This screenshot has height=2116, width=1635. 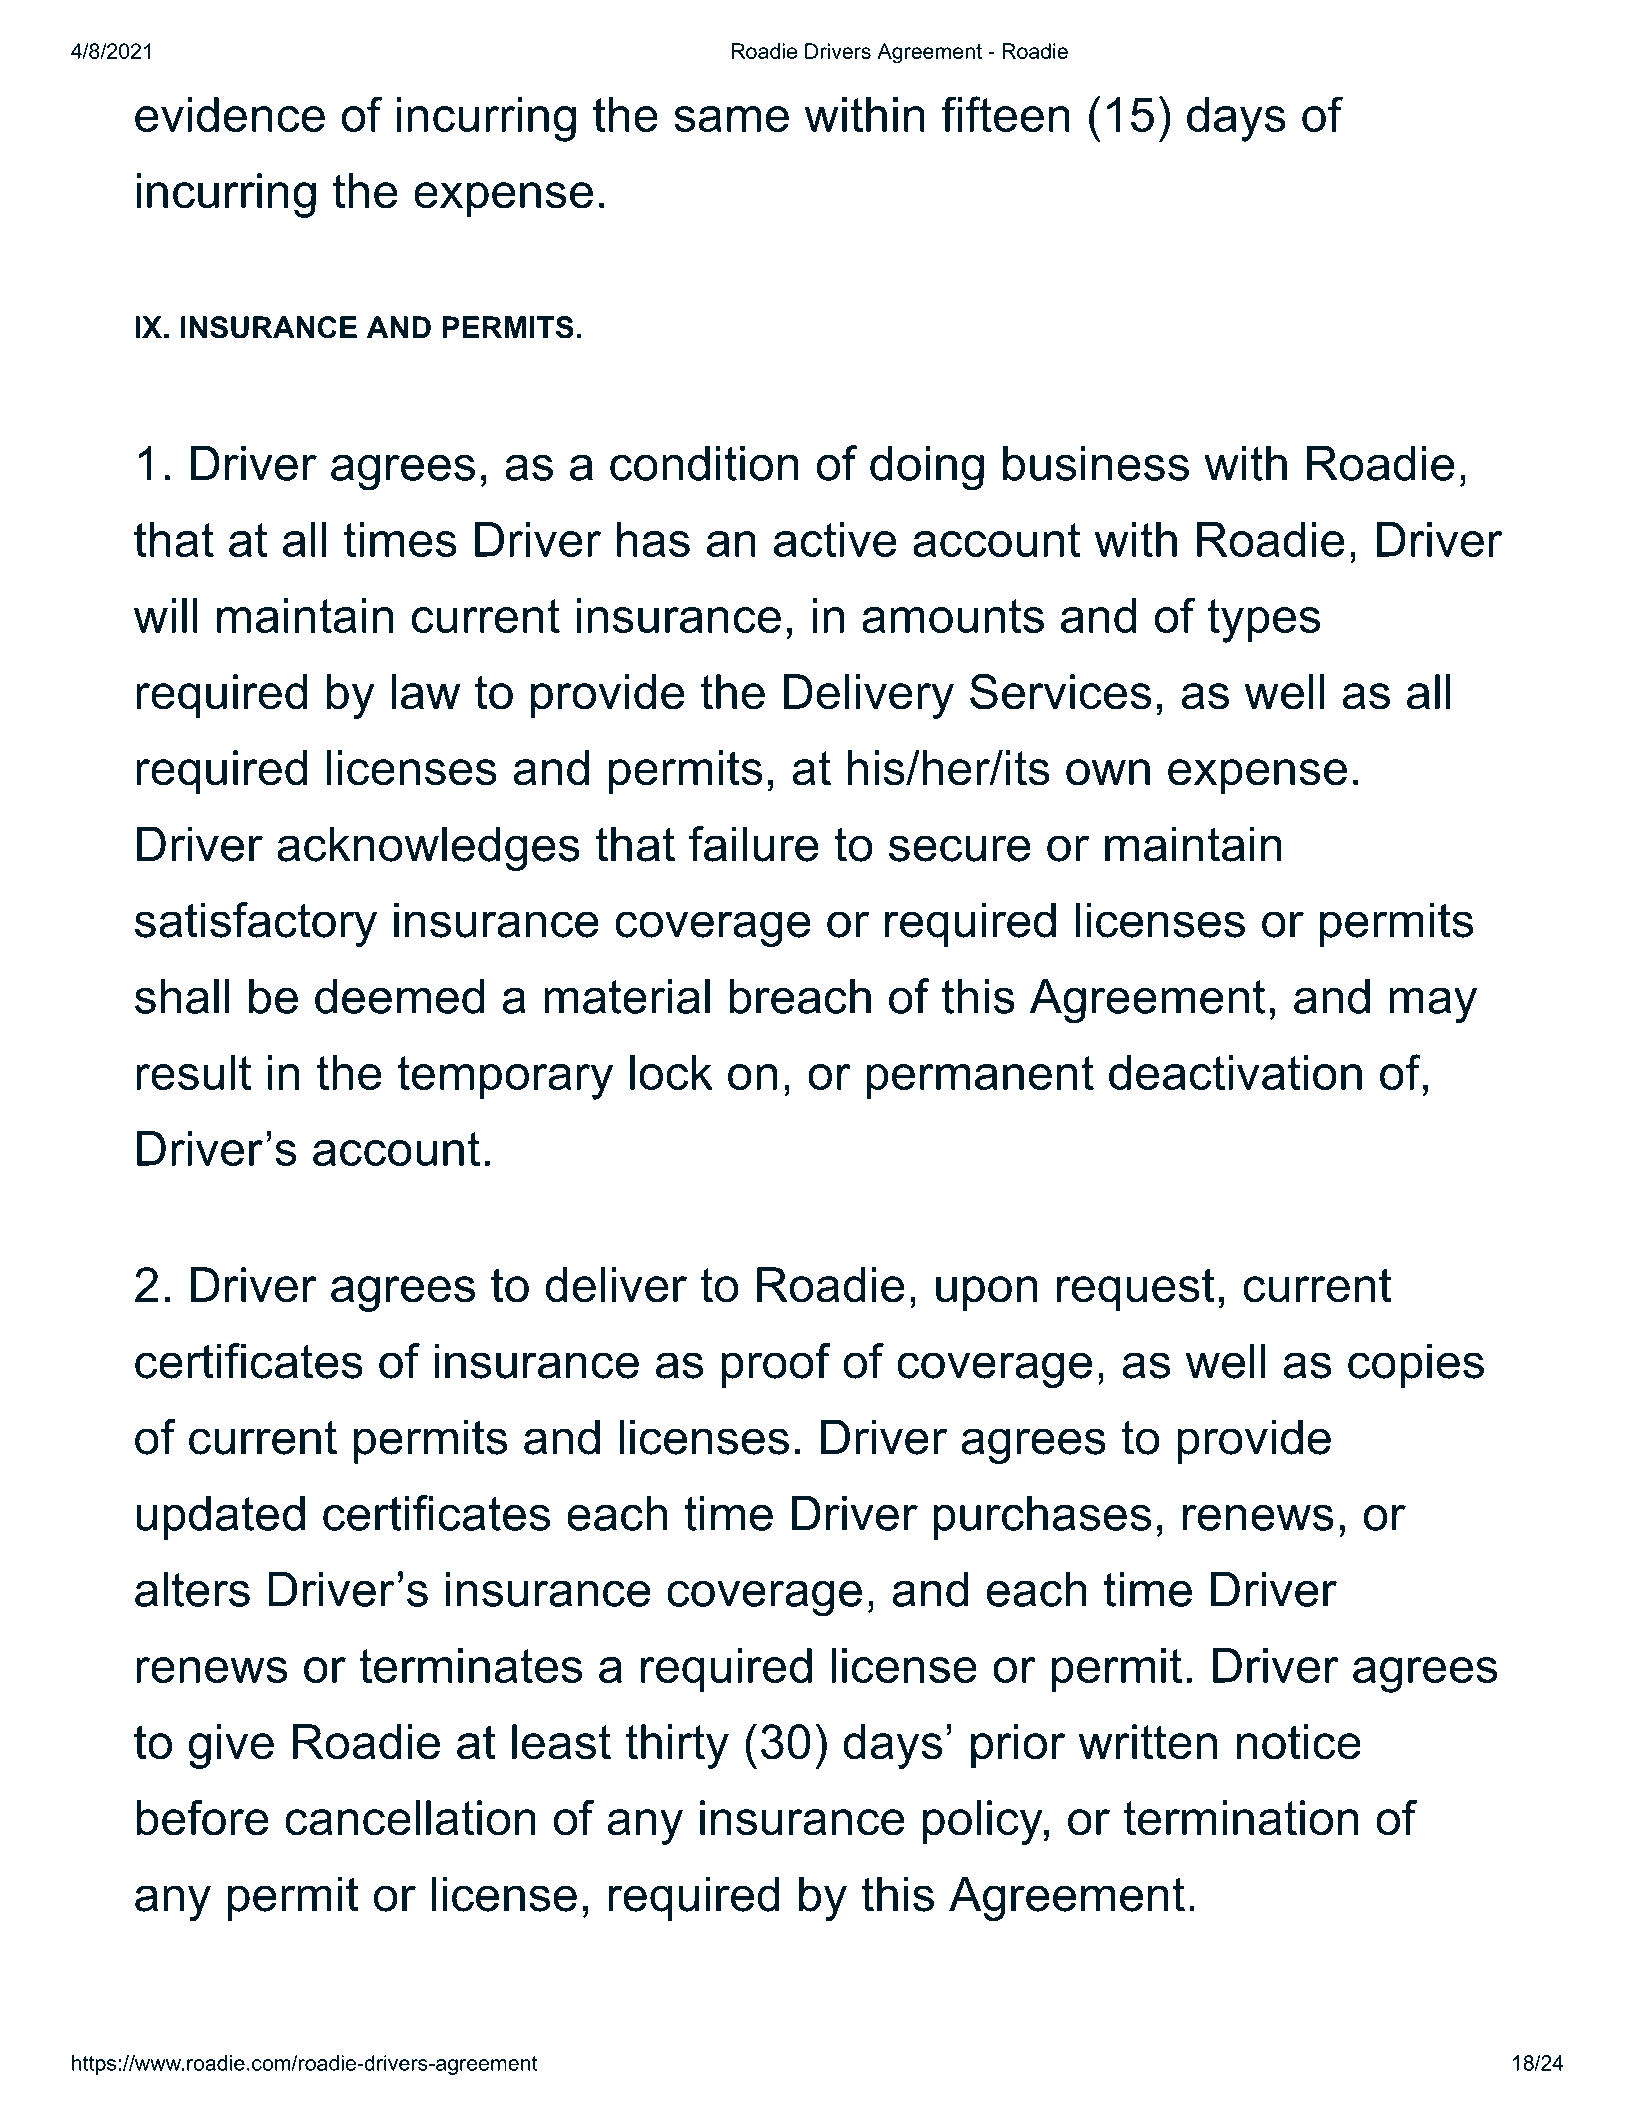 I want to click on same, so click(x=731, y=119).
